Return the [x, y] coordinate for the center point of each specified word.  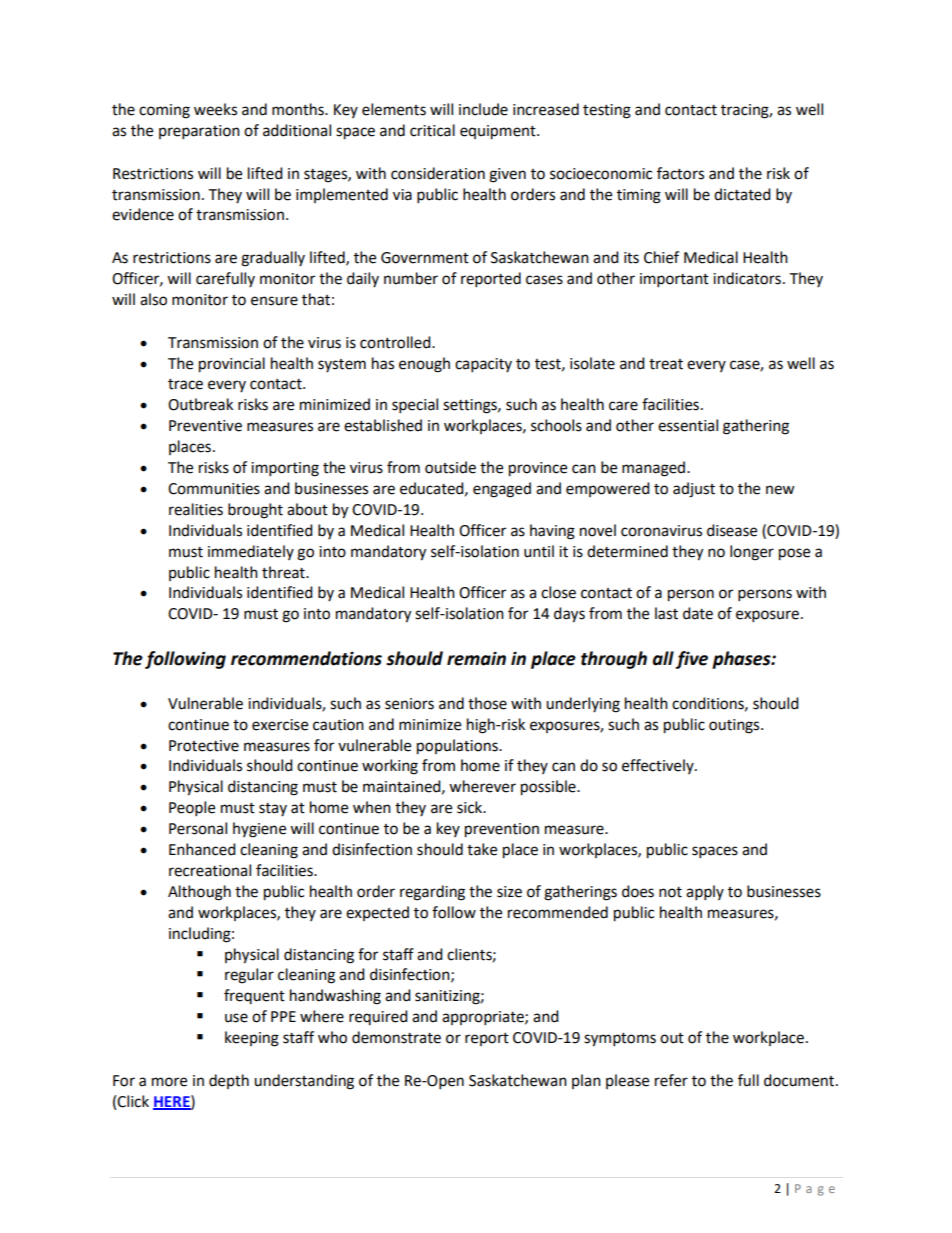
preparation [199, 132]
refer [671, 1080]
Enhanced [202, 849]
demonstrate [396, 1037]
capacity [483, 365]
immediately [251, 552]
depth [229, 1081]
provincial [232, 365]
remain [476, 658]
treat [666, 364]
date [698, 613]
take [482, 849]
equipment [499, 132]
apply [705, 893]
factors [680, 173]
